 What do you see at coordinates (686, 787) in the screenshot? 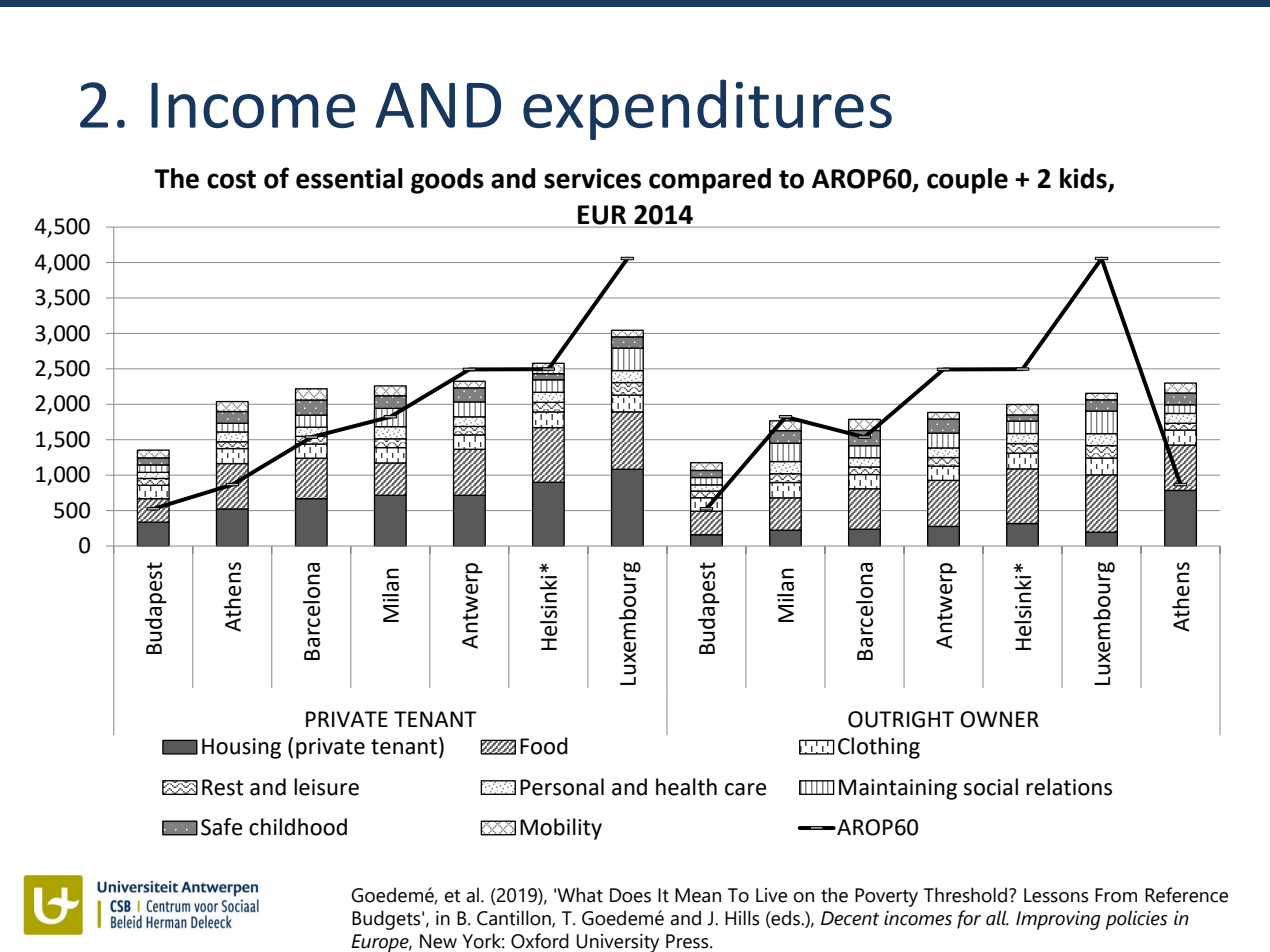
I see `health` at bounding box center [686, 787].
